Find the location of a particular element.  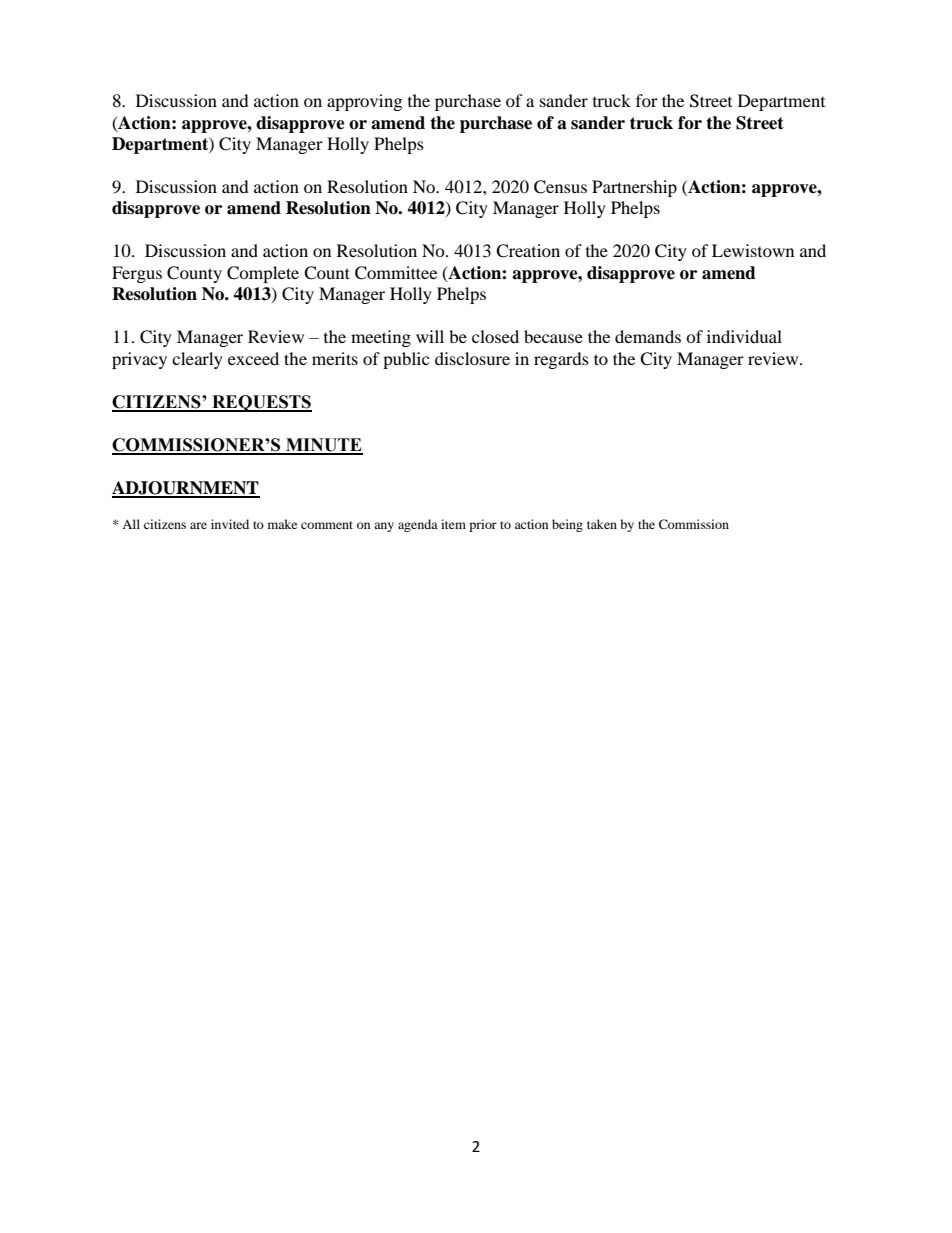

Complete is located at coordinates (263, 274).
